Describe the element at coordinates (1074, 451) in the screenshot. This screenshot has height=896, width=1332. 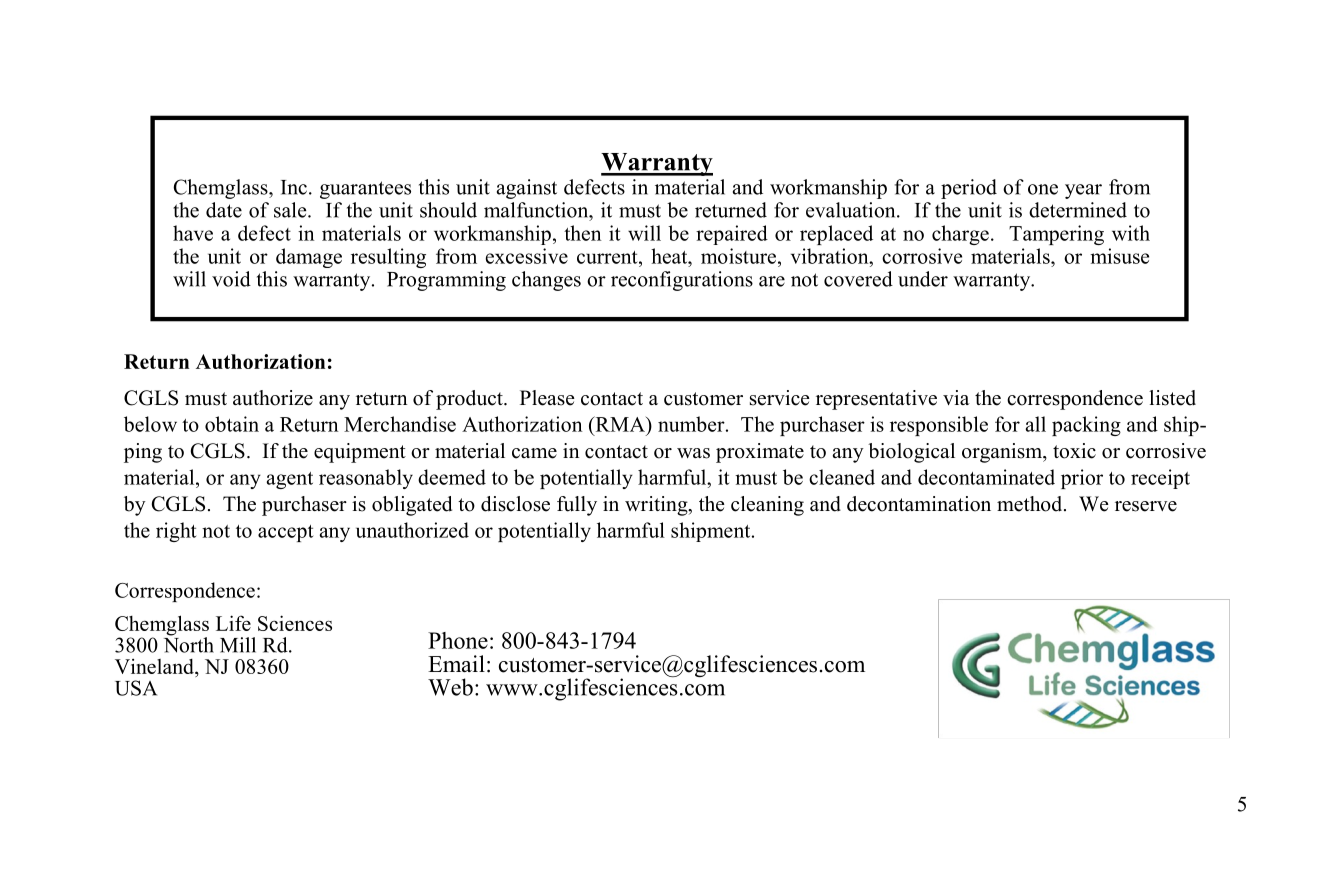
I see `toxic` at that location.
